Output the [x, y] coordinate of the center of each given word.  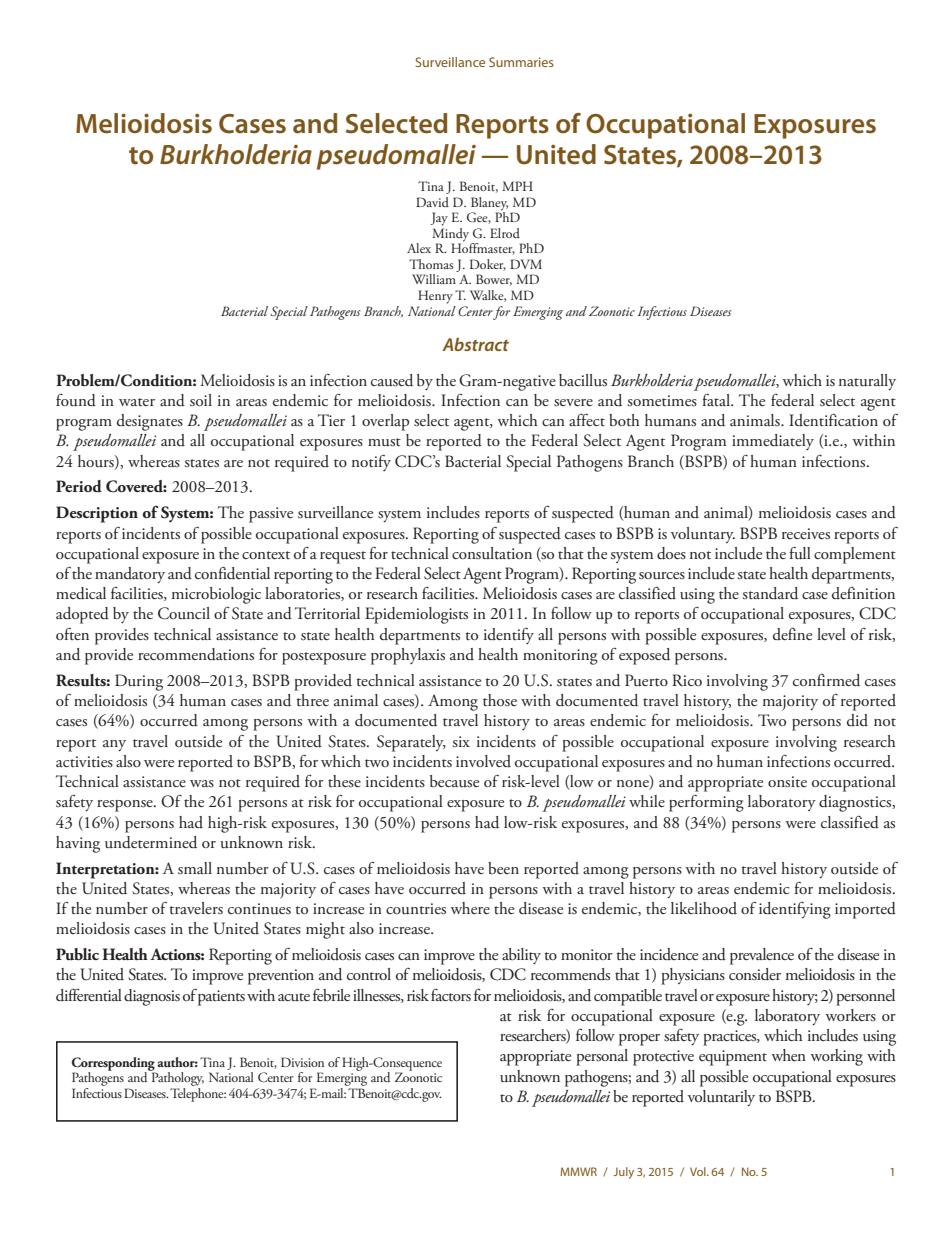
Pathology [176, 1079]
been [503, 868]
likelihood [704, 908]
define [792, 634]
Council [184, 613]
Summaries [521, 62]
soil [201, 400]
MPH [517, 186]
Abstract [475, 344]
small [195, 868]
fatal [717, 400]
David [432, 202]
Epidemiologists [416, 615]
